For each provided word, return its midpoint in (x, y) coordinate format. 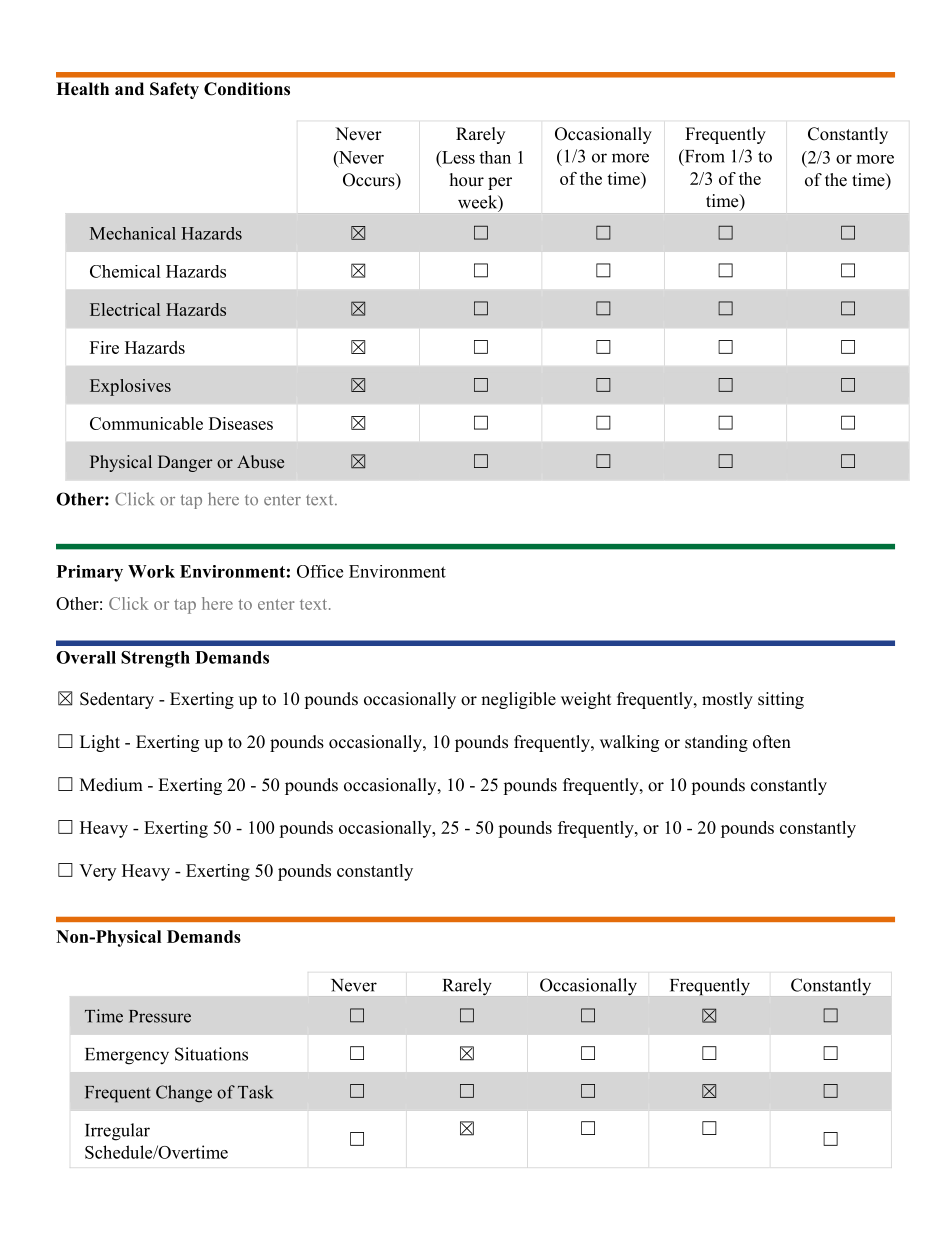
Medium (111, 785)
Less (457, 157)
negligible (518, 700)
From (703, 157)
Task (255, 1092)
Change (184, 1094)
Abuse (260, 461)
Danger (185, 463)
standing (716, 743)
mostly (727, 700)
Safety (174, 90)
